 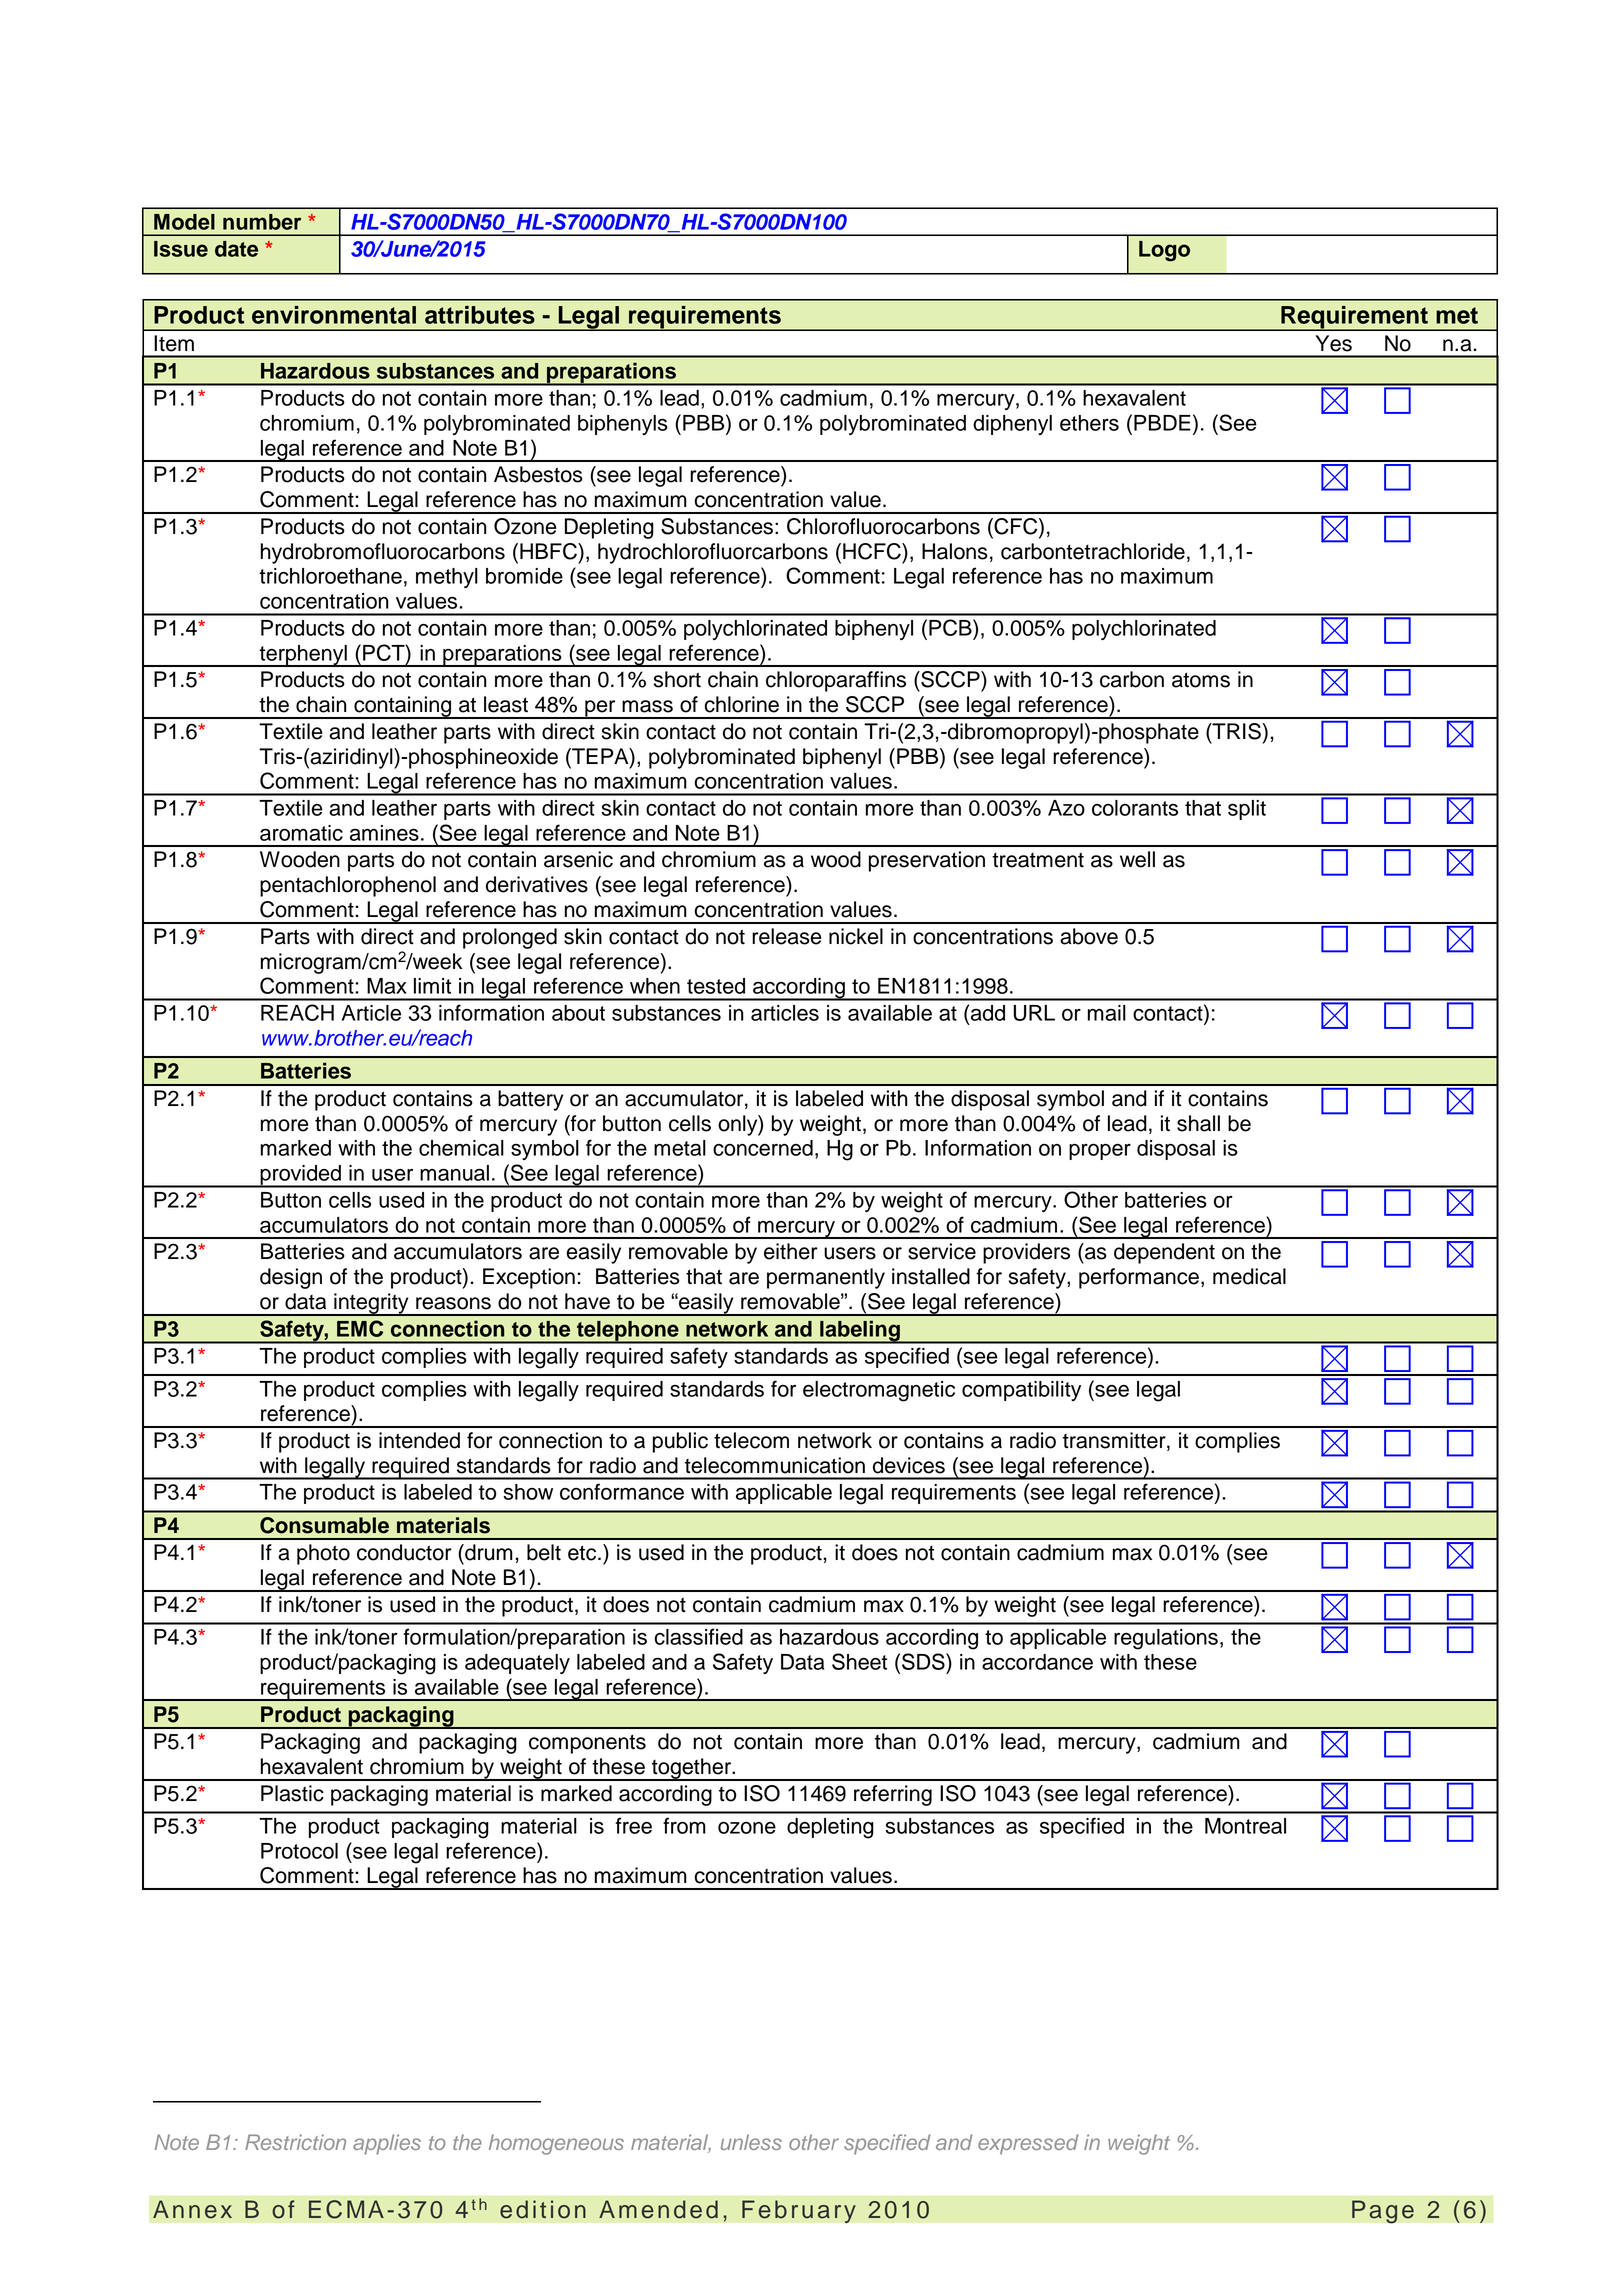 I want to click on release, so click(x=786, y=936).
